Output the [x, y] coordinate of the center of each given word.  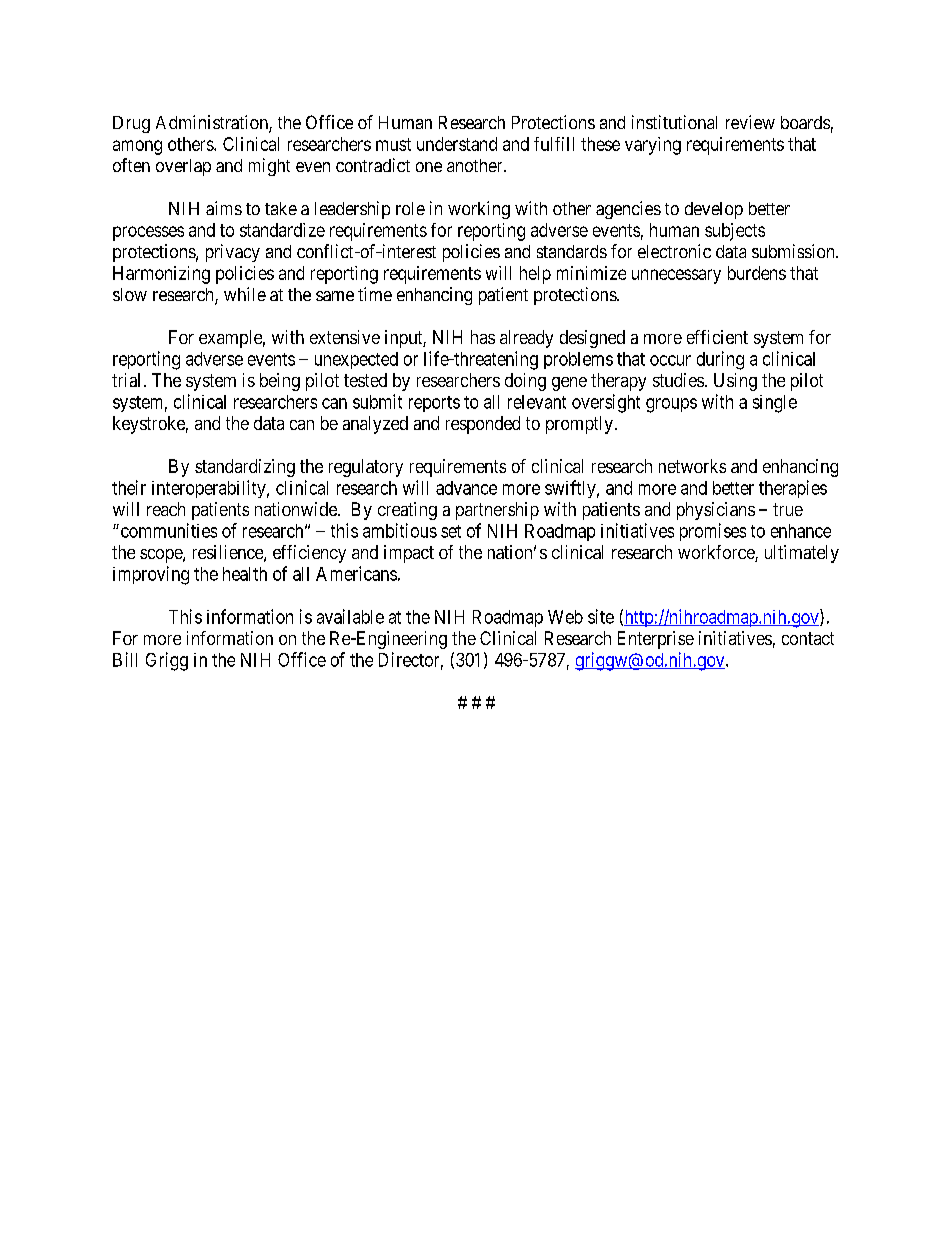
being [280, 382]
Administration [213, 123]
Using [735, 382]
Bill [125, 659]
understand [457, 144]
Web [565, 617]
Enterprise [656, 640]
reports [434, 404]
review [750, 122]
